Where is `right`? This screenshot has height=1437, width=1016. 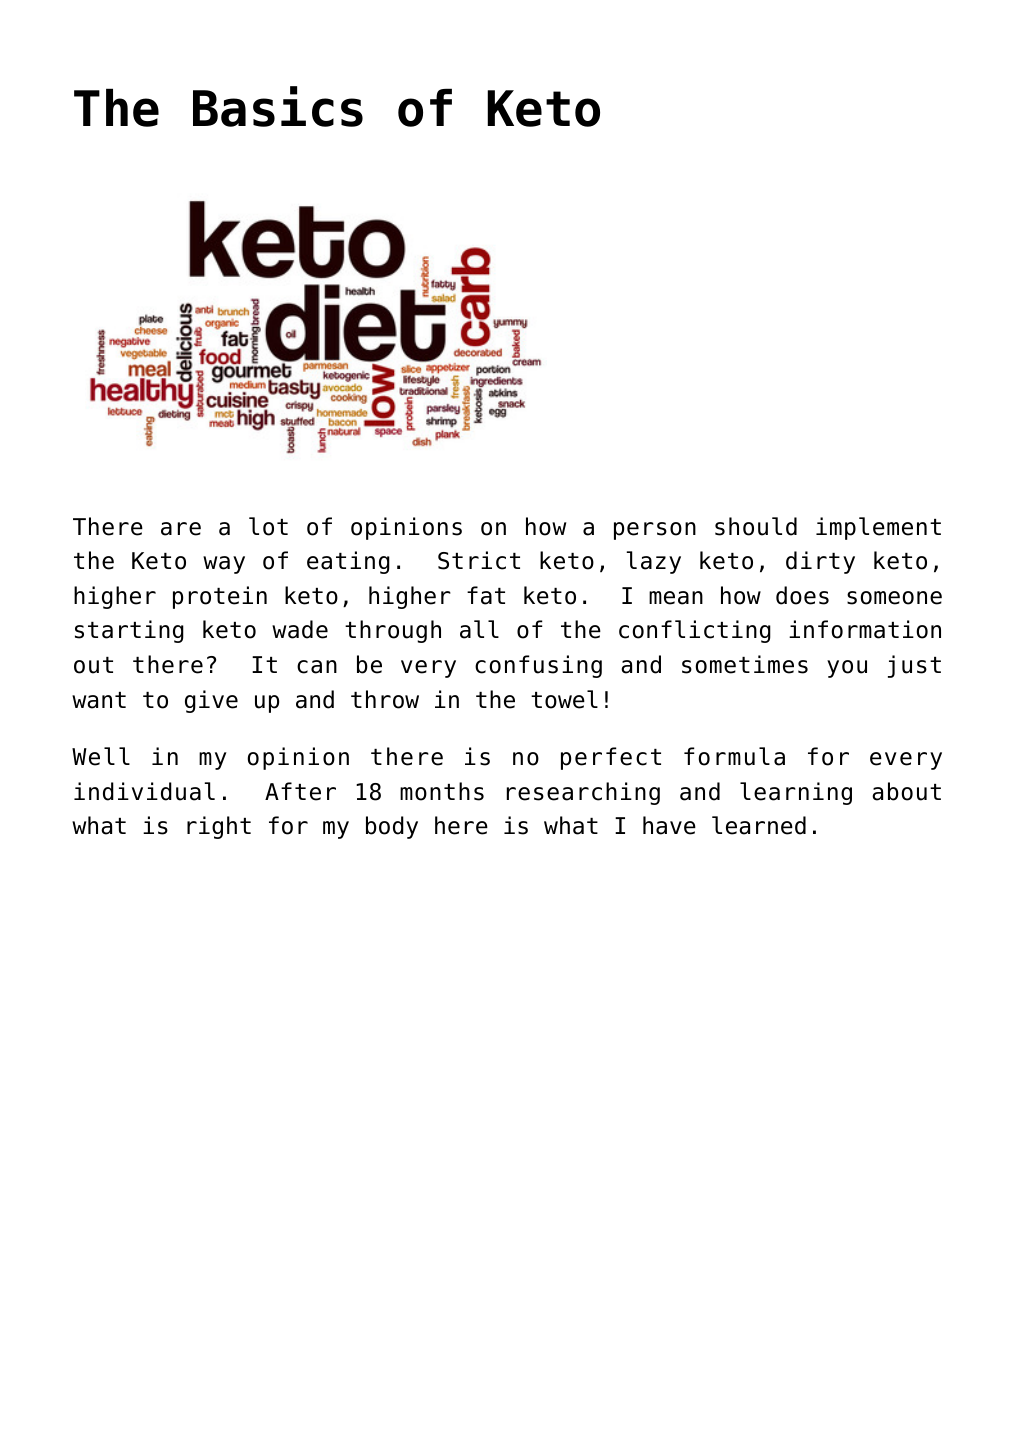
right is located at coordinates (219, 827).
